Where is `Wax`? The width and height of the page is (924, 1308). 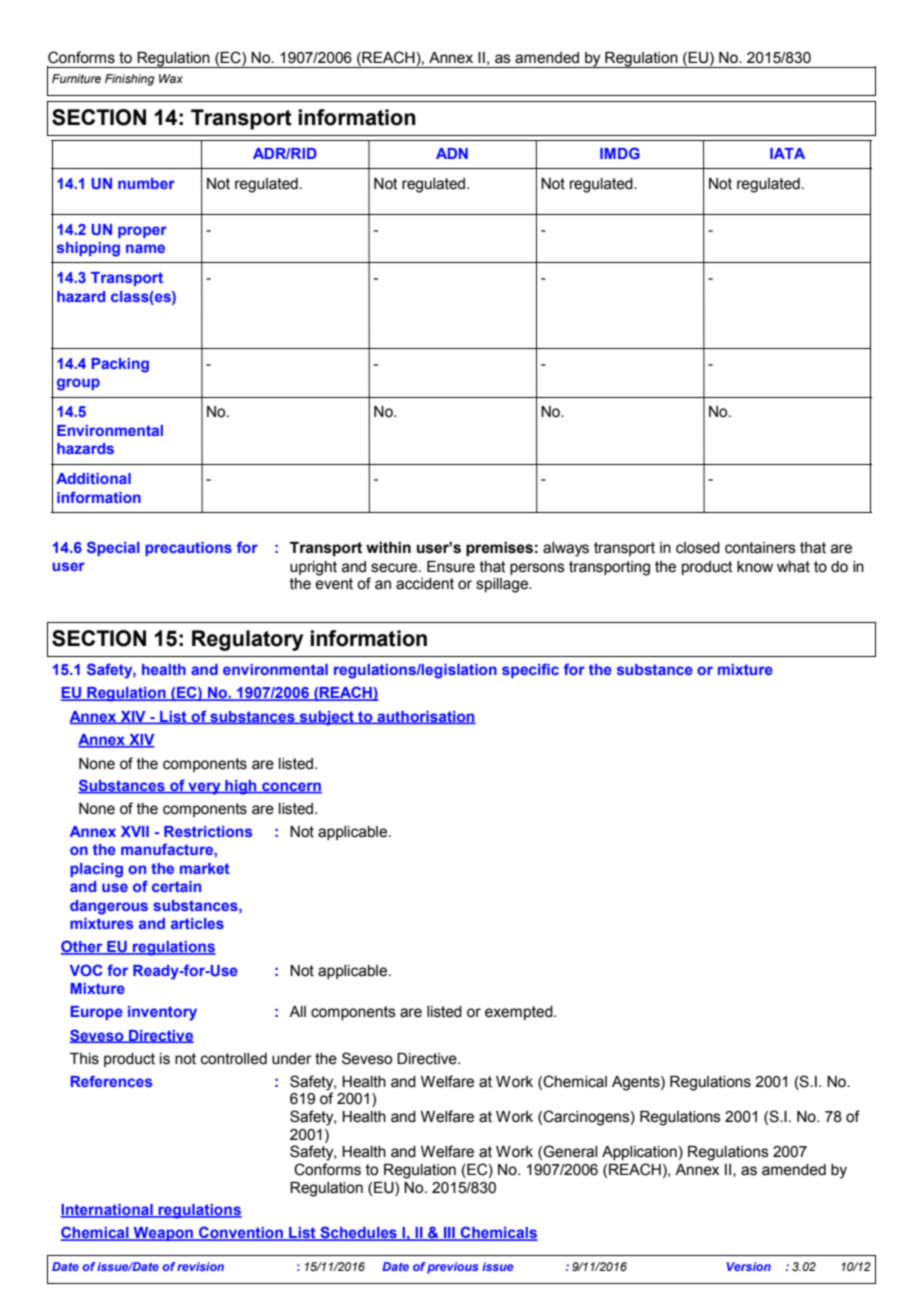 Wax is located at coordinates (171, 78).
